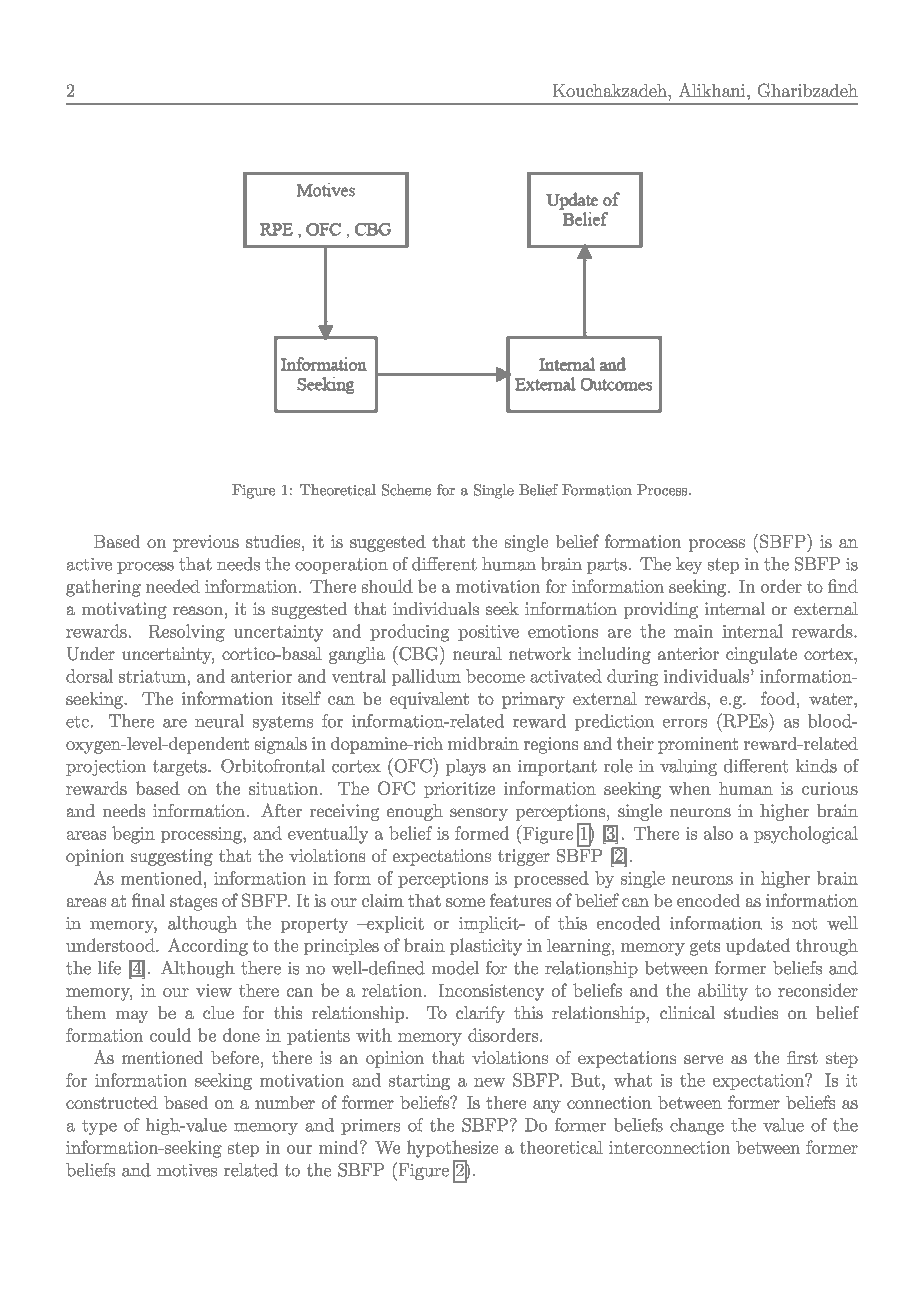  What do you see at coordinates (206, 543) in the document?
I see `previous` at bounding box center [206, 543].
